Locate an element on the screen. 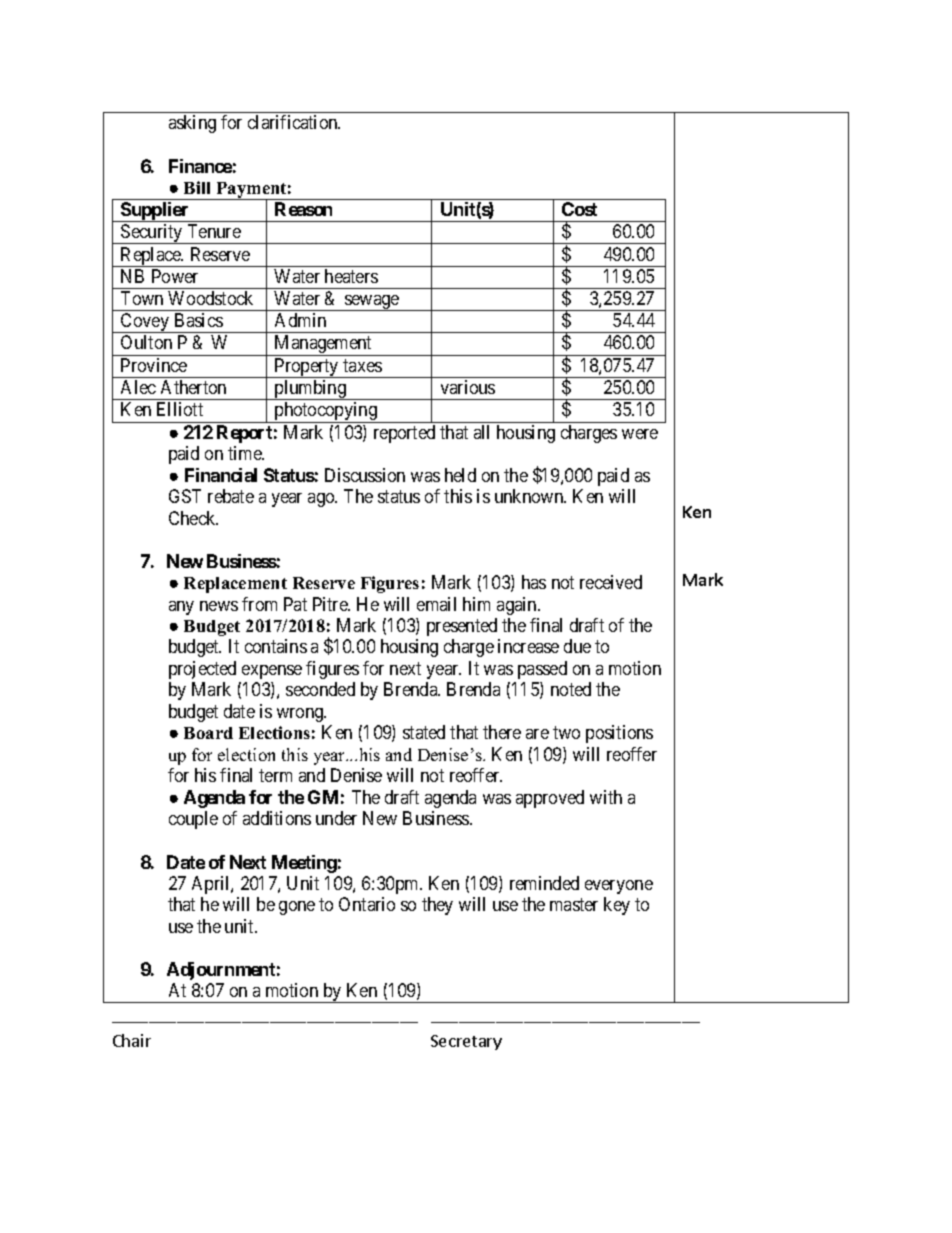  projected is located at coordinates (202, 670).
